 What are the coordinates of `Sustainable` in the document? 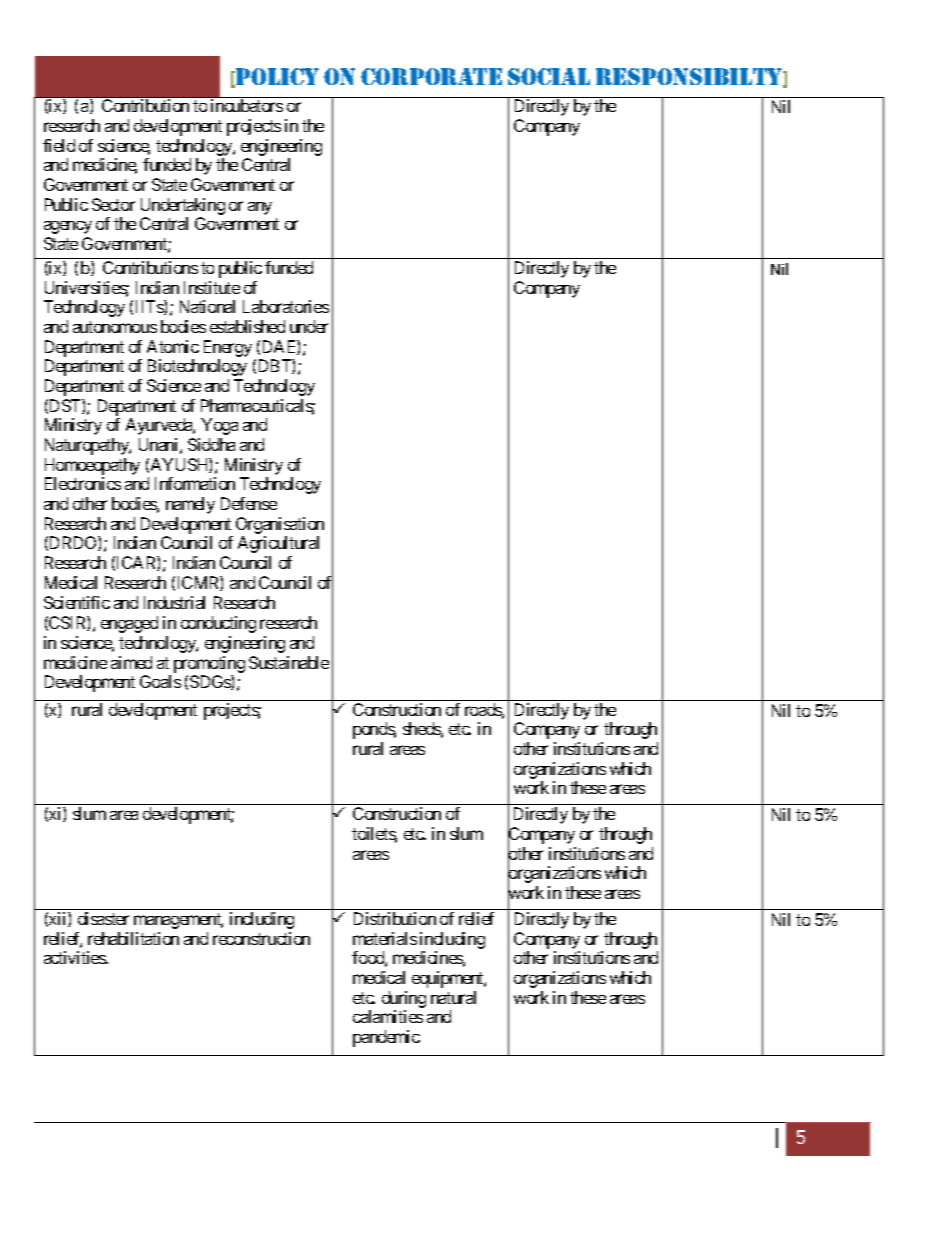 It's located at (289, 662).
